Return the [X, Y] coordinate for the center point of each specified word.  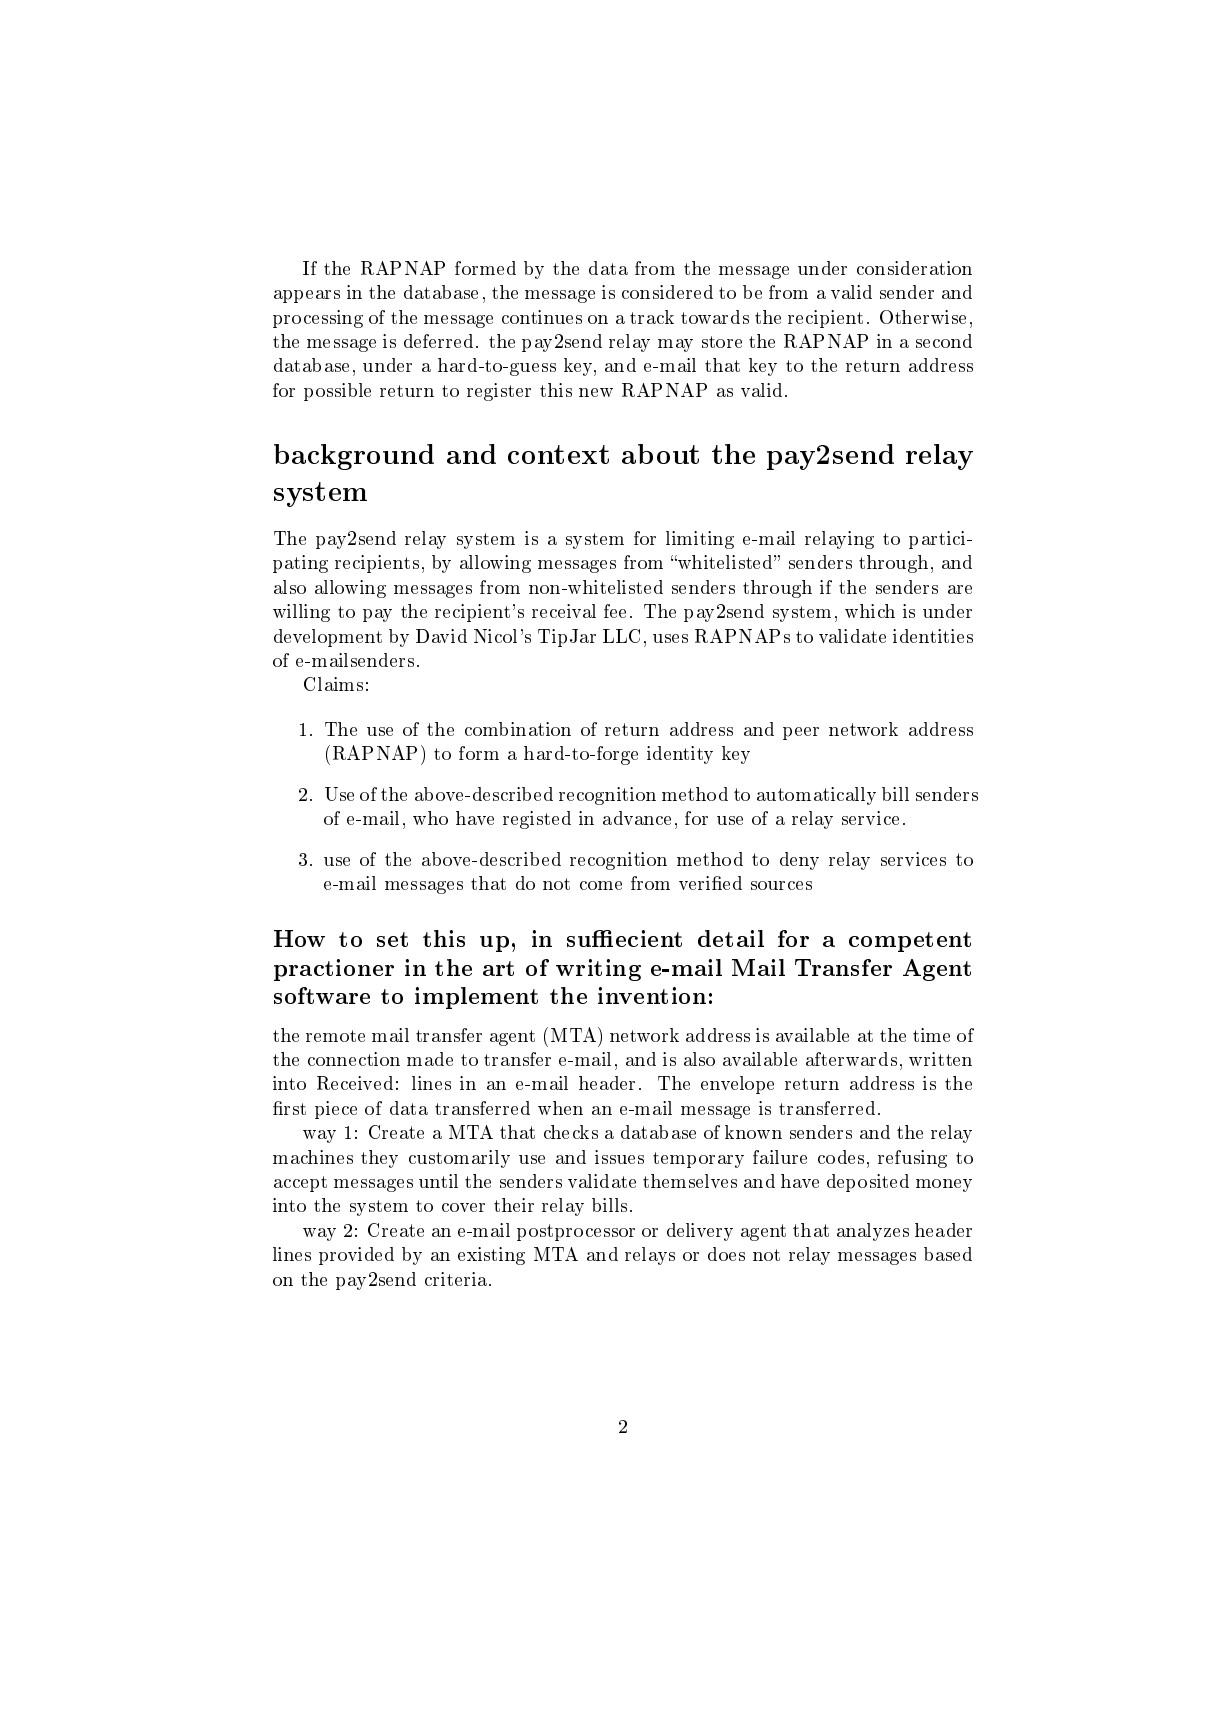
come [601, 885]
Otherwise [923, 317]
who [430, 818]
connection [354, 1059]
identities [933, 636]
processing [318, 319]
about [660, 454]
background [354, 457]
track [652, 317]
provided [356, 1256]
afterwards [851, 1059]
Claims [333, 684]
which [870, 611]
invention [652, 995]
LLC [621, 636]
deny [799, 861]
